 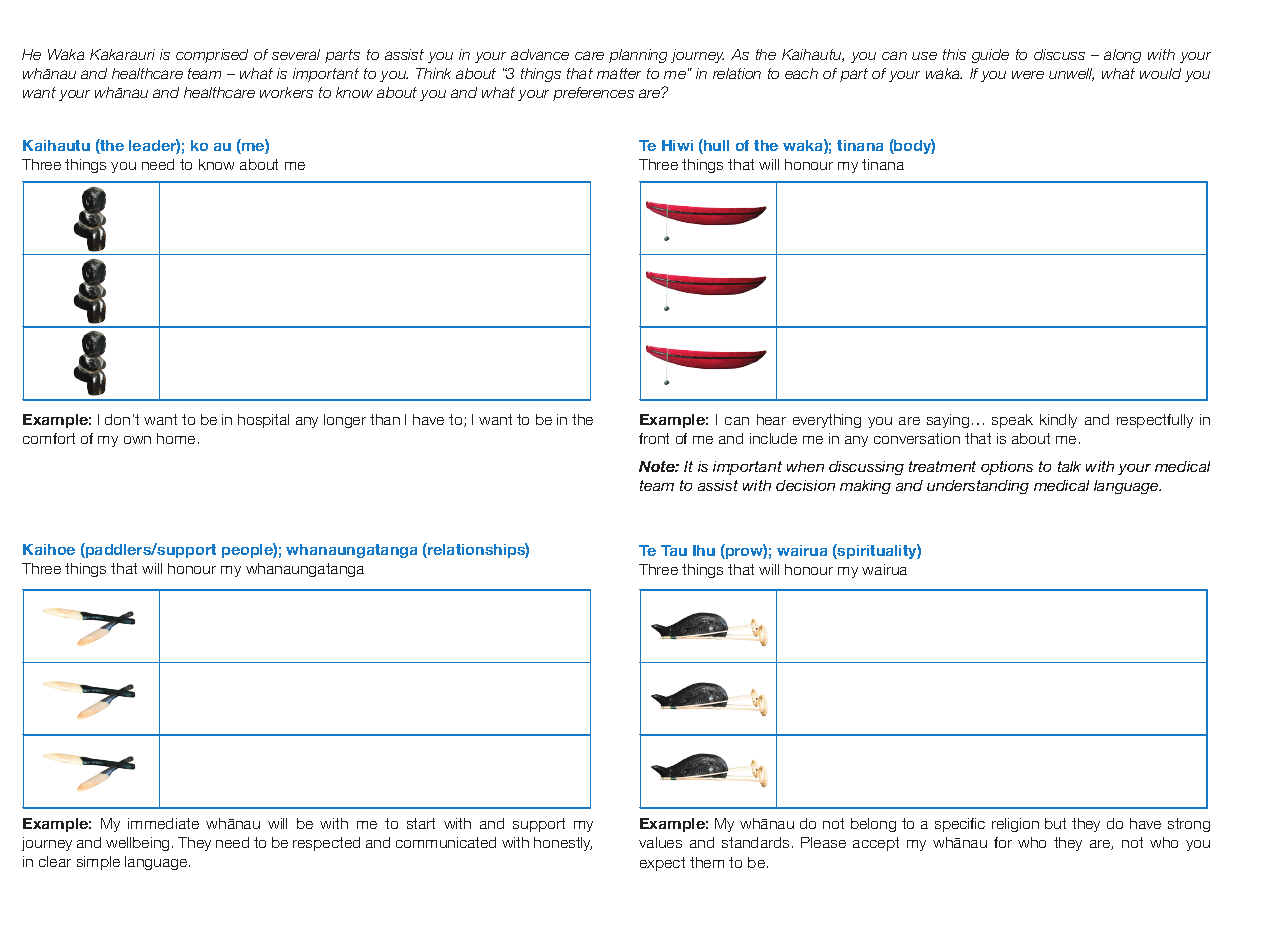 I want to click on matter, so click(x=619, y=73).
